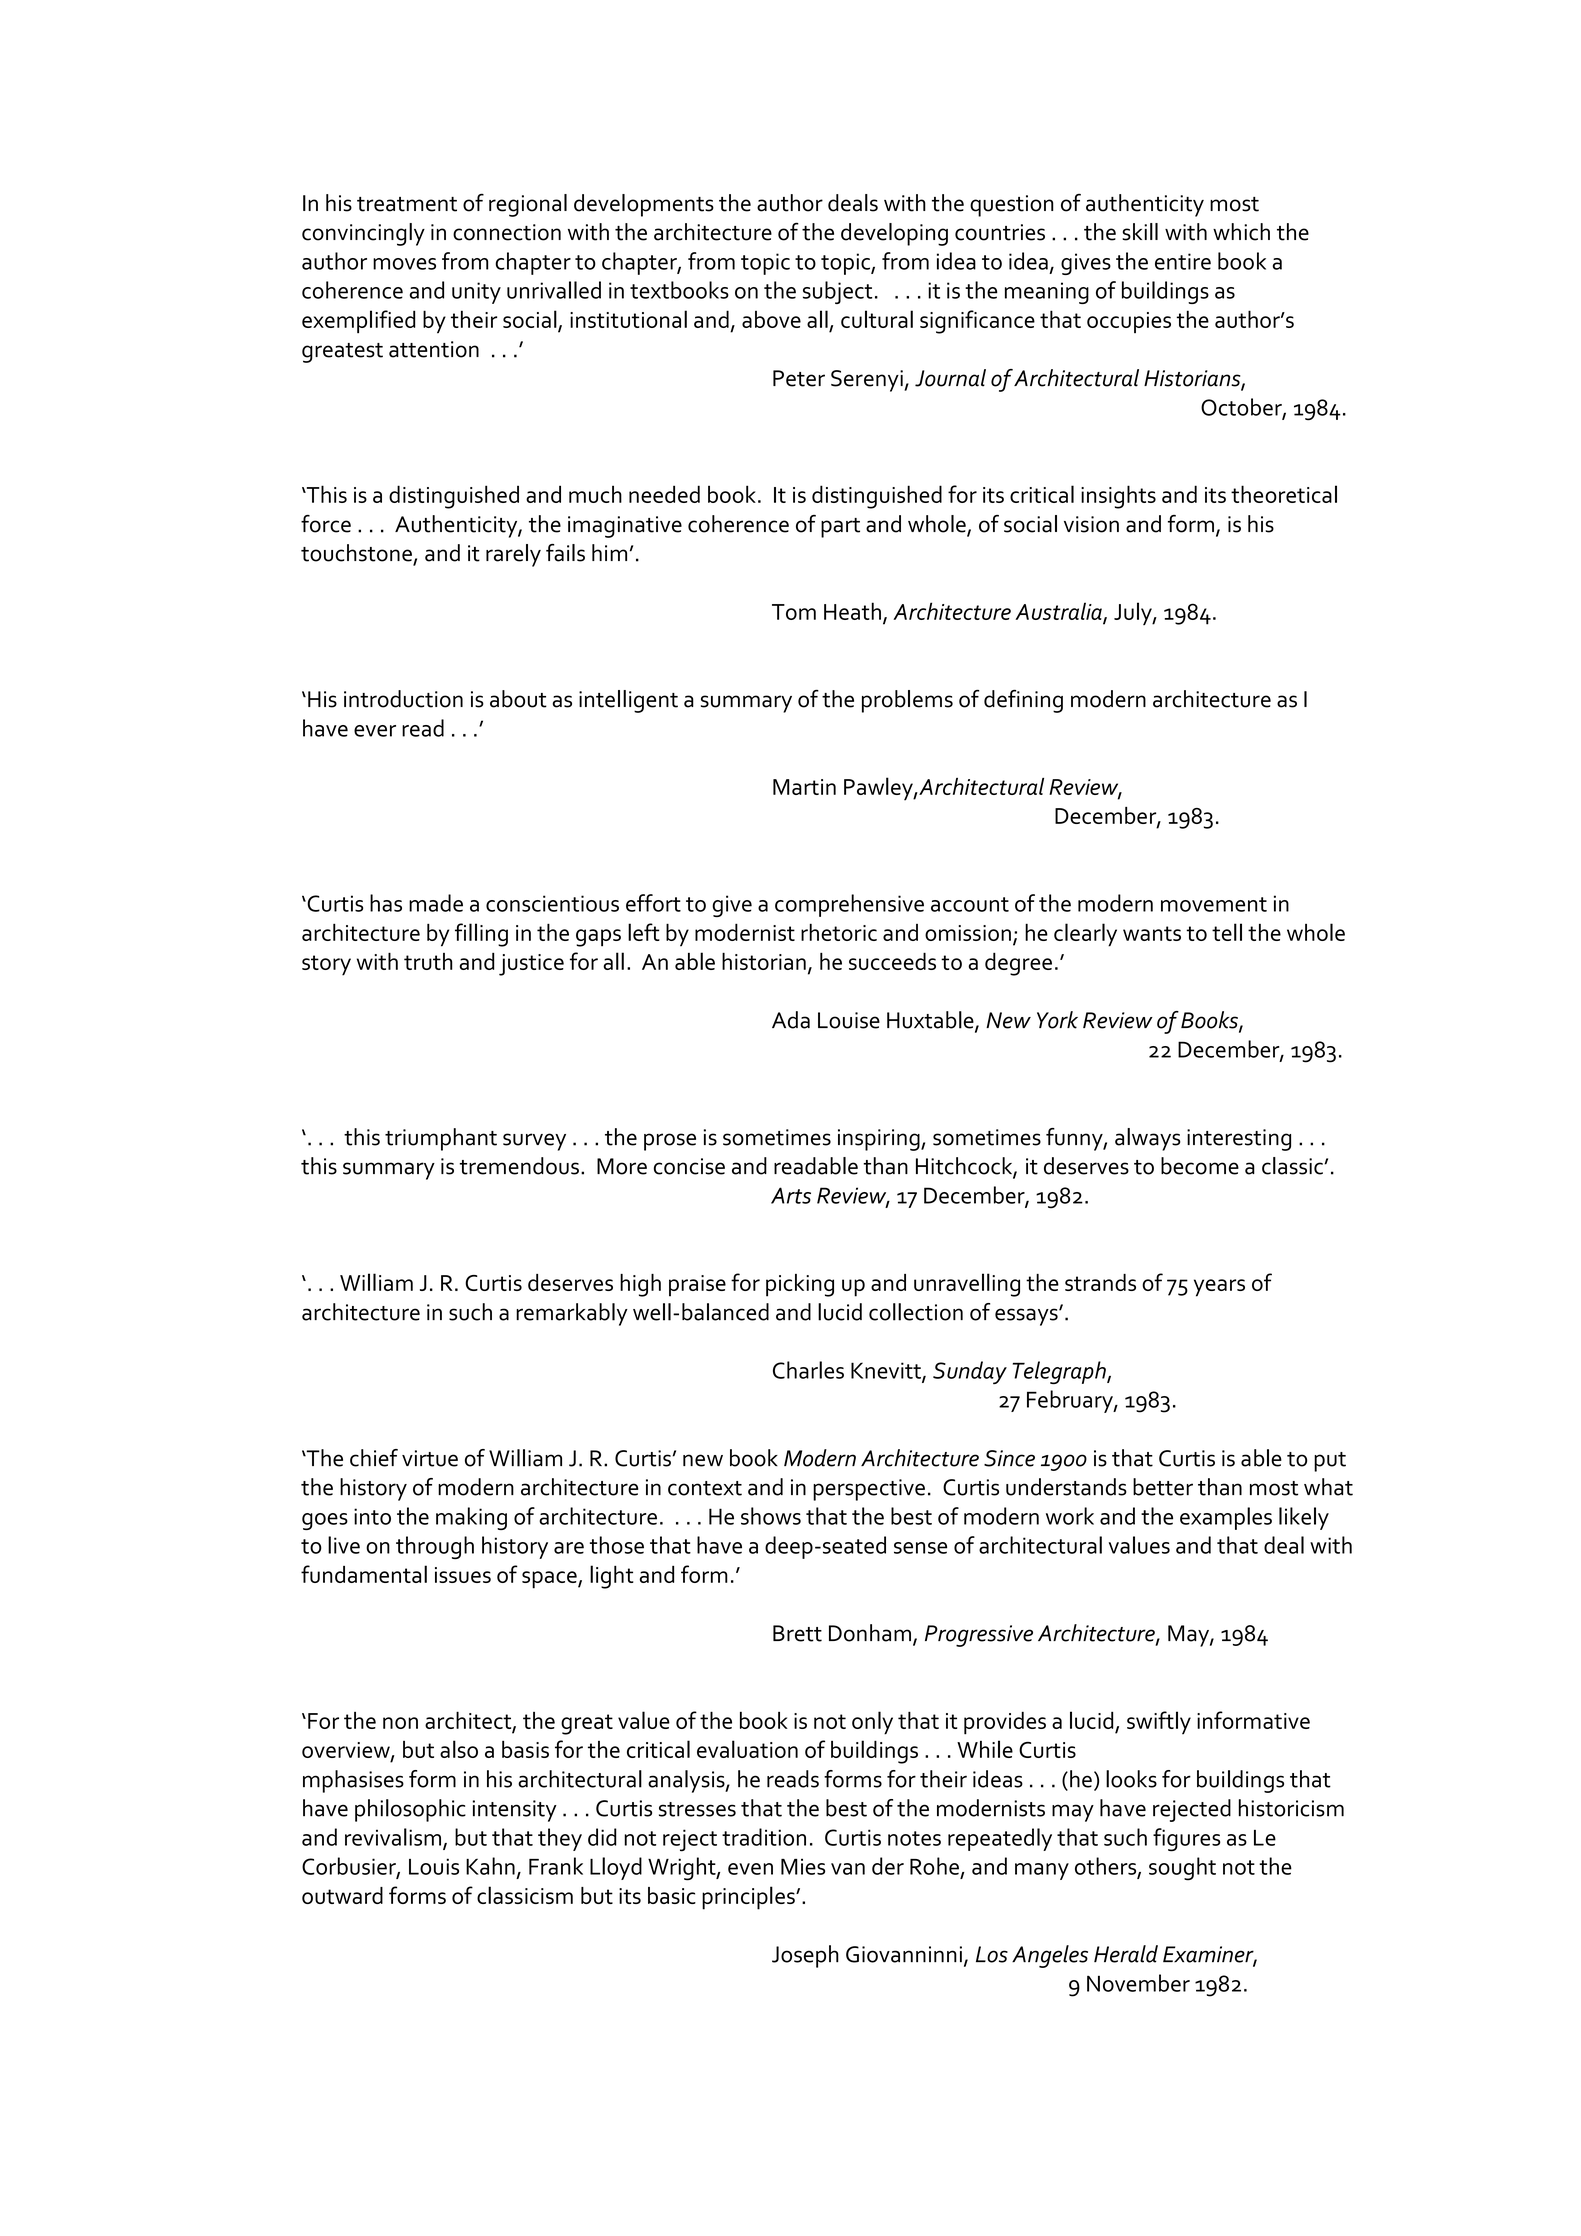 This page has height=2236, width=1581. Describe the element at coordinates (519, 1166) in the page. I see `tremendous` at that location.
